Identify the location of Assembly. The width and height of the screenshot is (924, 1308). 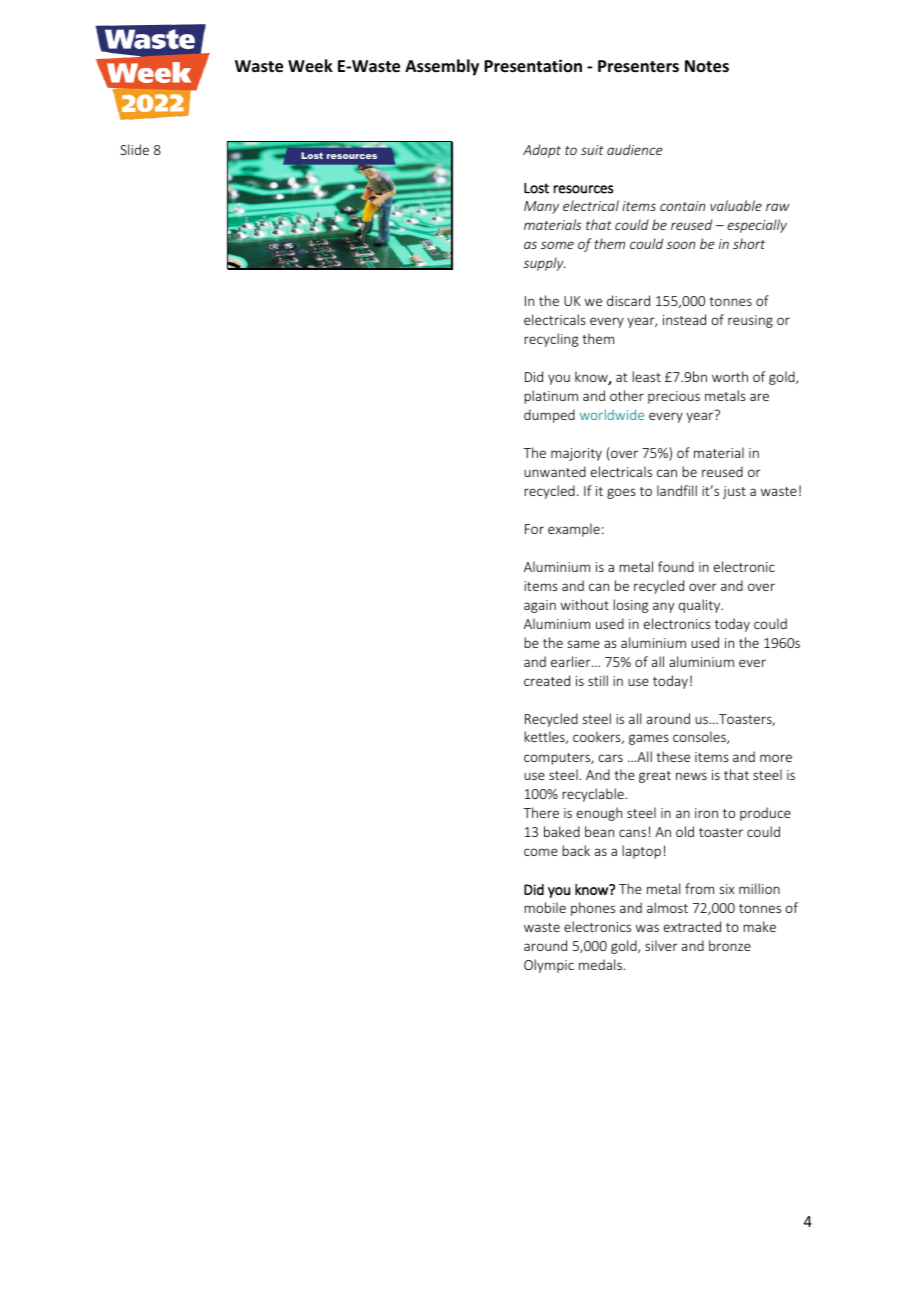
(442, 67).
